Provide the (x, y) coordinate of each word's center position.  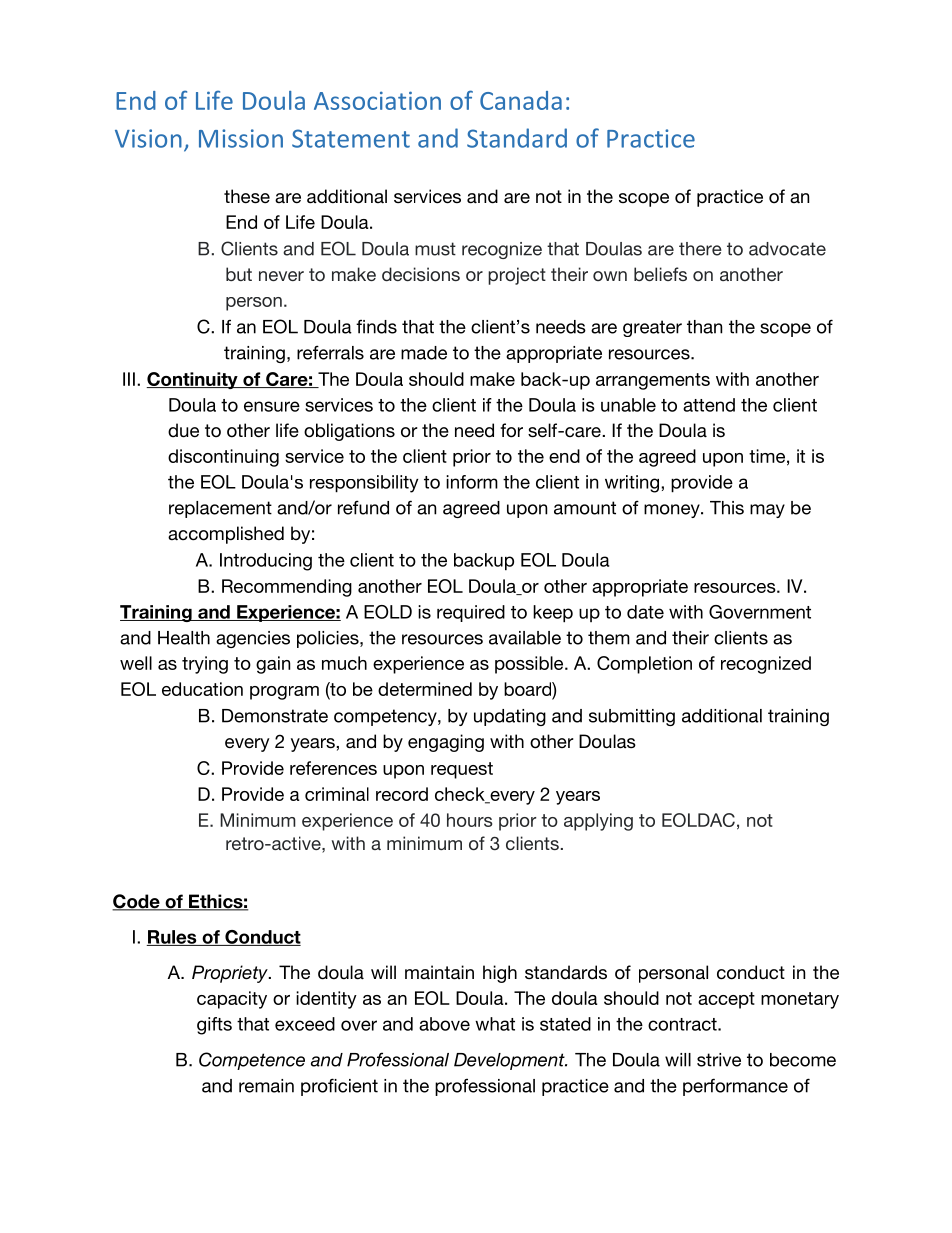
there (700, 249)
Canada (521, 100)
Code (137, 902)
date (645, 612)
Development (510, 1061)
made (424, 353)
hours (469, 820)
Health (184, 638)
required (471, 613)
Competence (252, 1061)
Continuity (193, 380)
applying (598, 822)
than (704, 327)
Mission (241, 138)
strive (719, 1060)
